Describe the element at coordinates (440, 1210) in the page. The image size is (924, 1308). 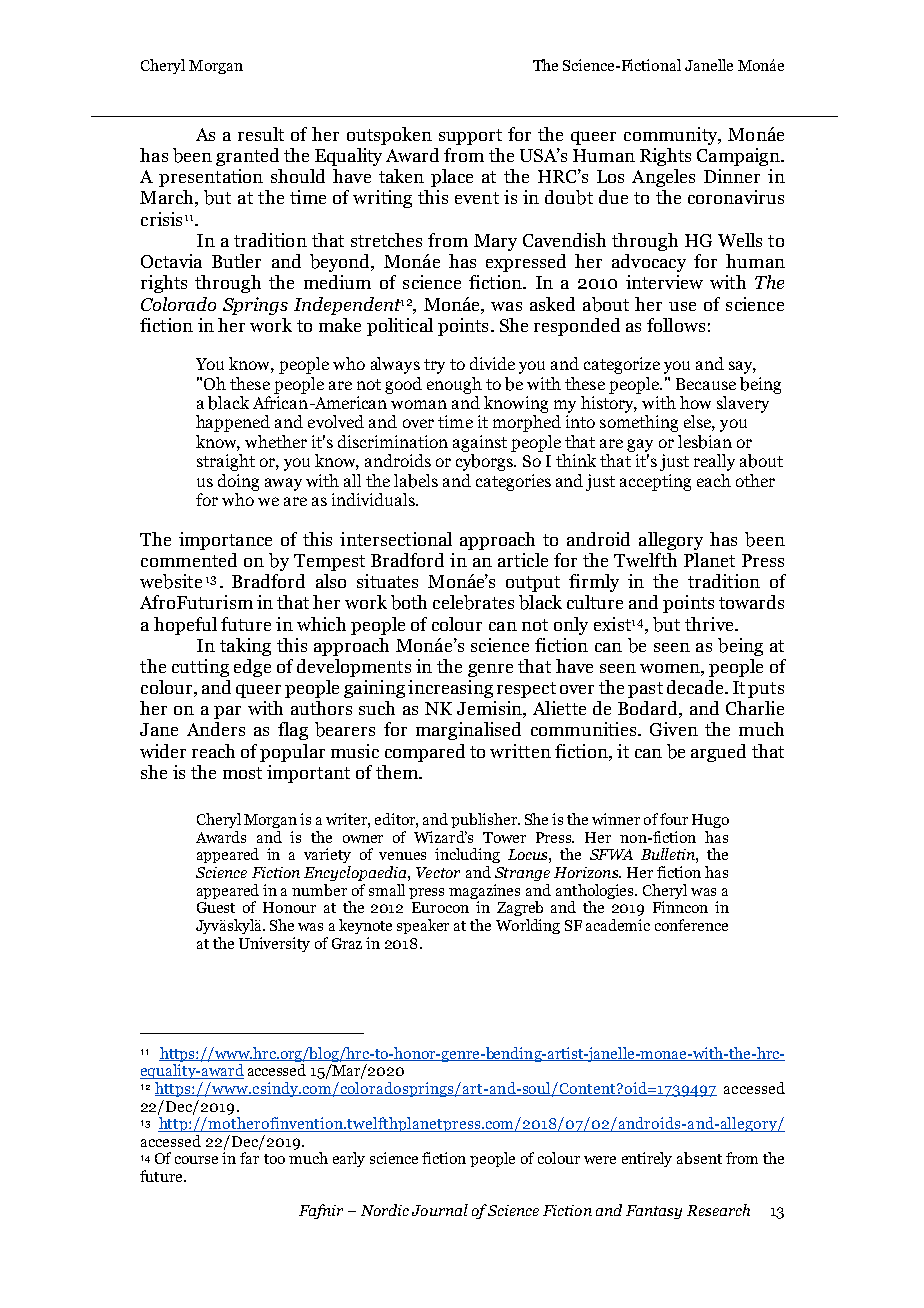
I see `Journal` at that location.
